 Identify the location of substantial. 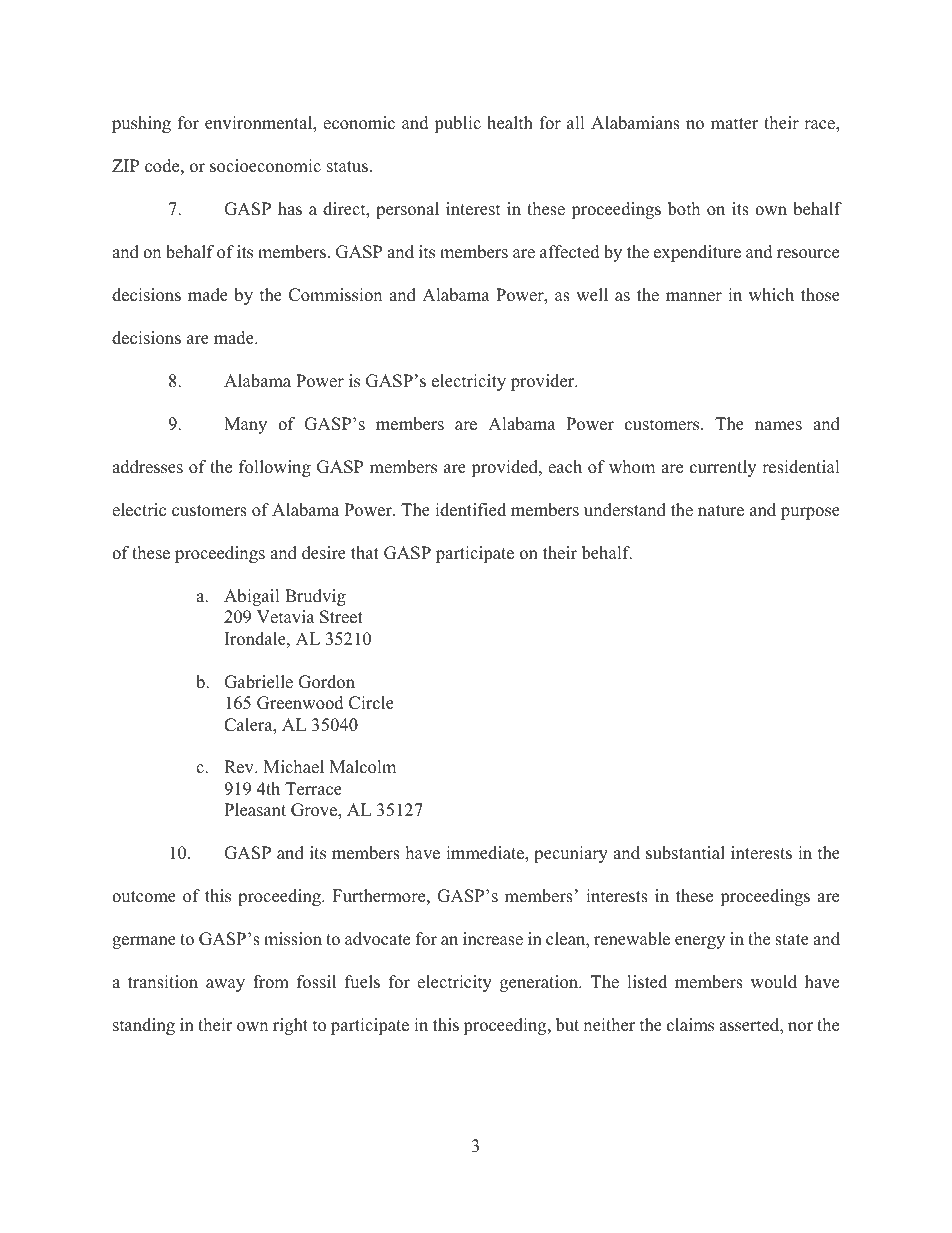
(685, 853).
